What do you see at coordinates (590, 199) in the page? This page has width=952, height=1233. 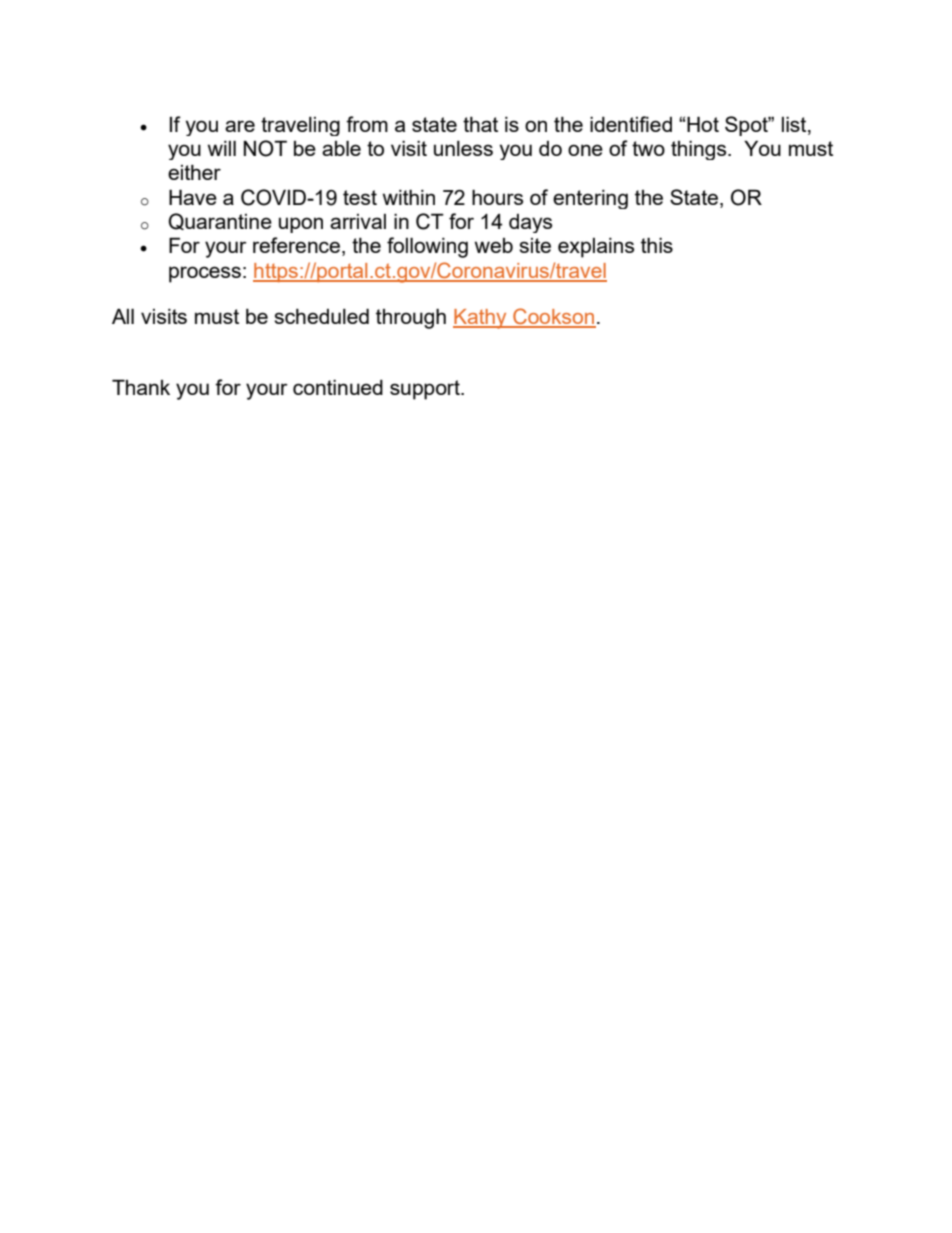 I see `entering` at bounding box center [590, 199].
